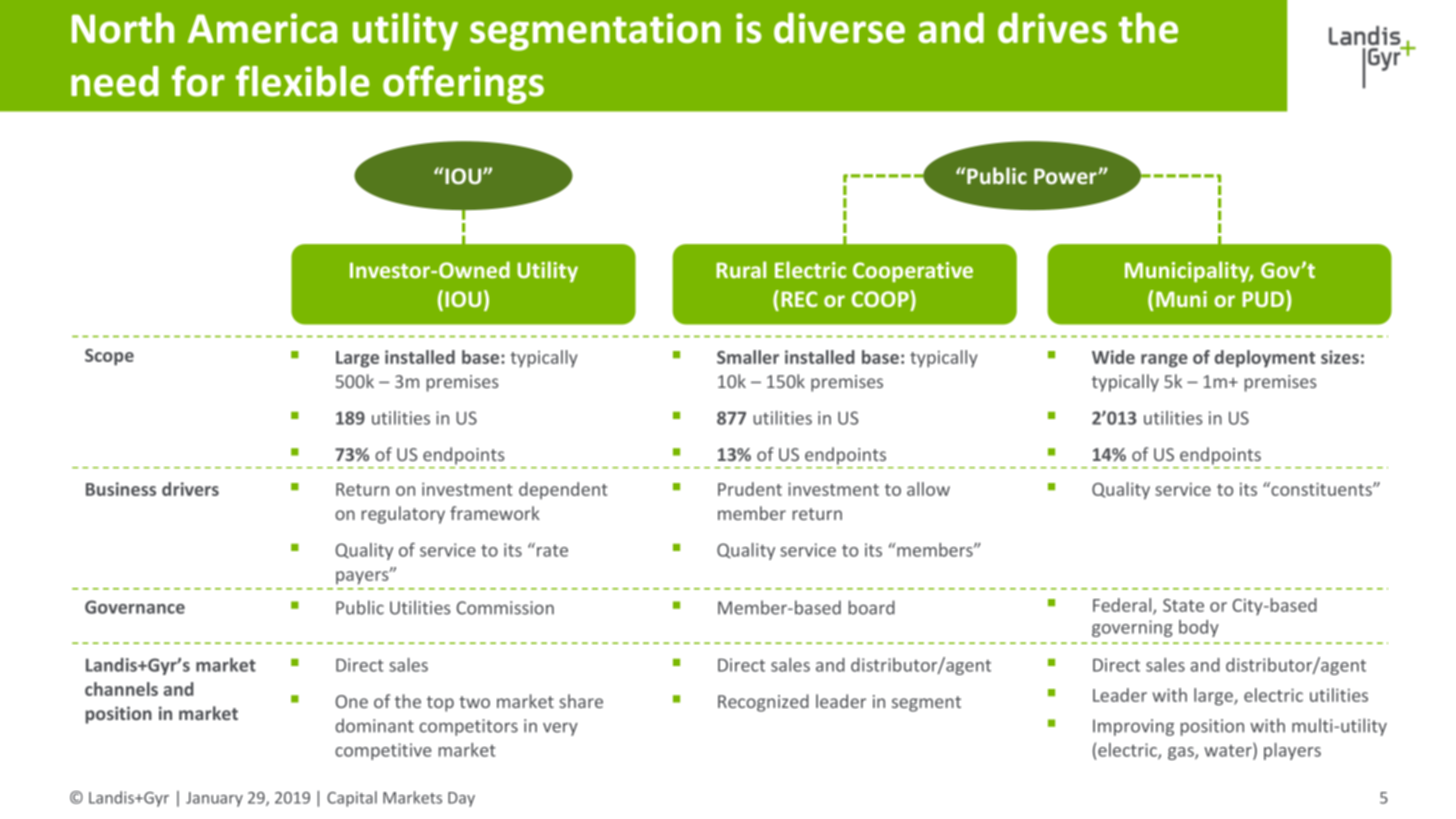 The height and width of the screenshot is (819, 1456). Describe the element at coordinates (748, 357) in the screenshot. I see `Smaller` at that location.
